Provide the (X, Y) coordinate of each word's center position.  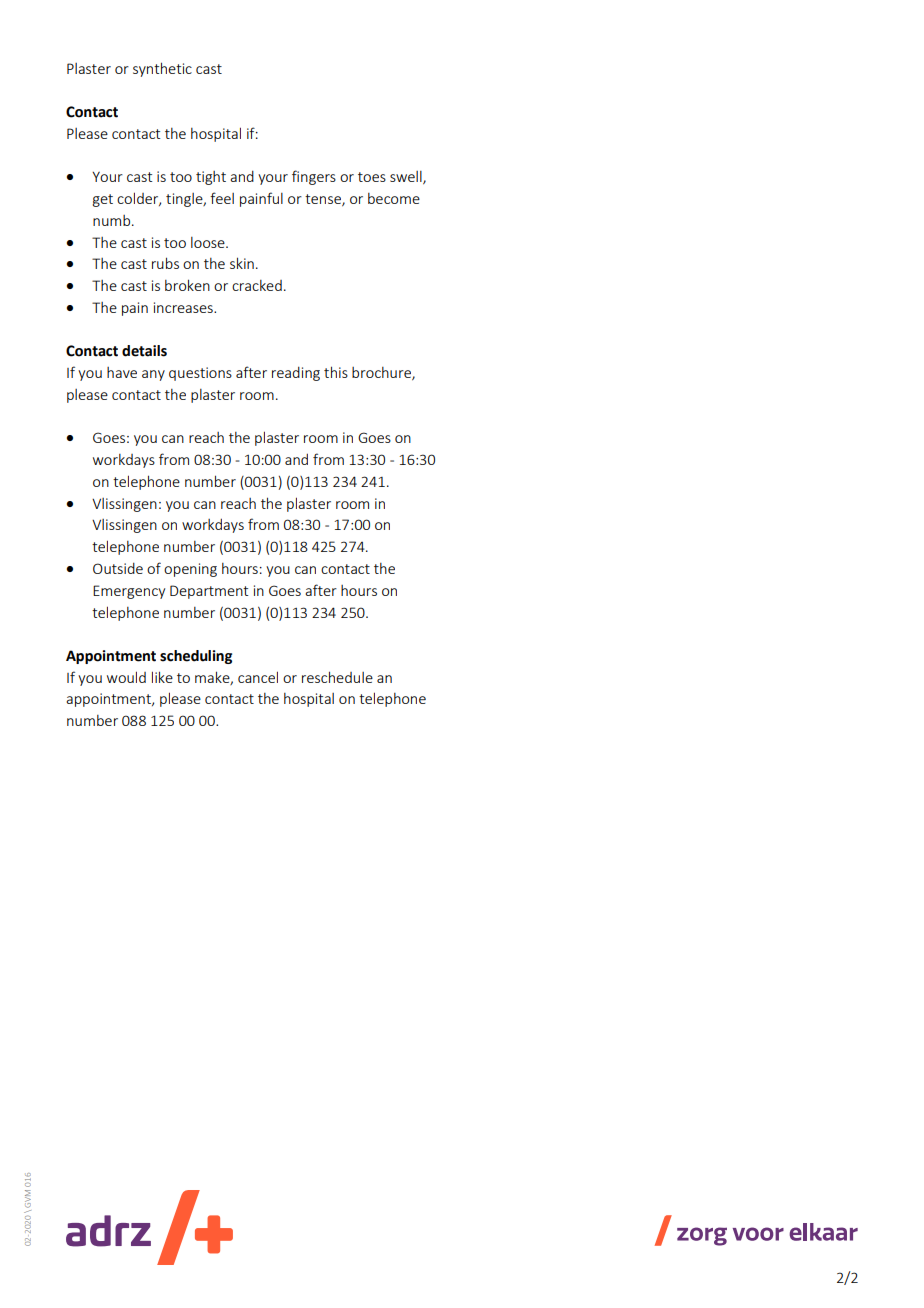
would (126, 677)
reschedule (337, 677)
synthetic (162, 69)
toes (372, 177)
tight (211, 178)
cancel (258, 677)
